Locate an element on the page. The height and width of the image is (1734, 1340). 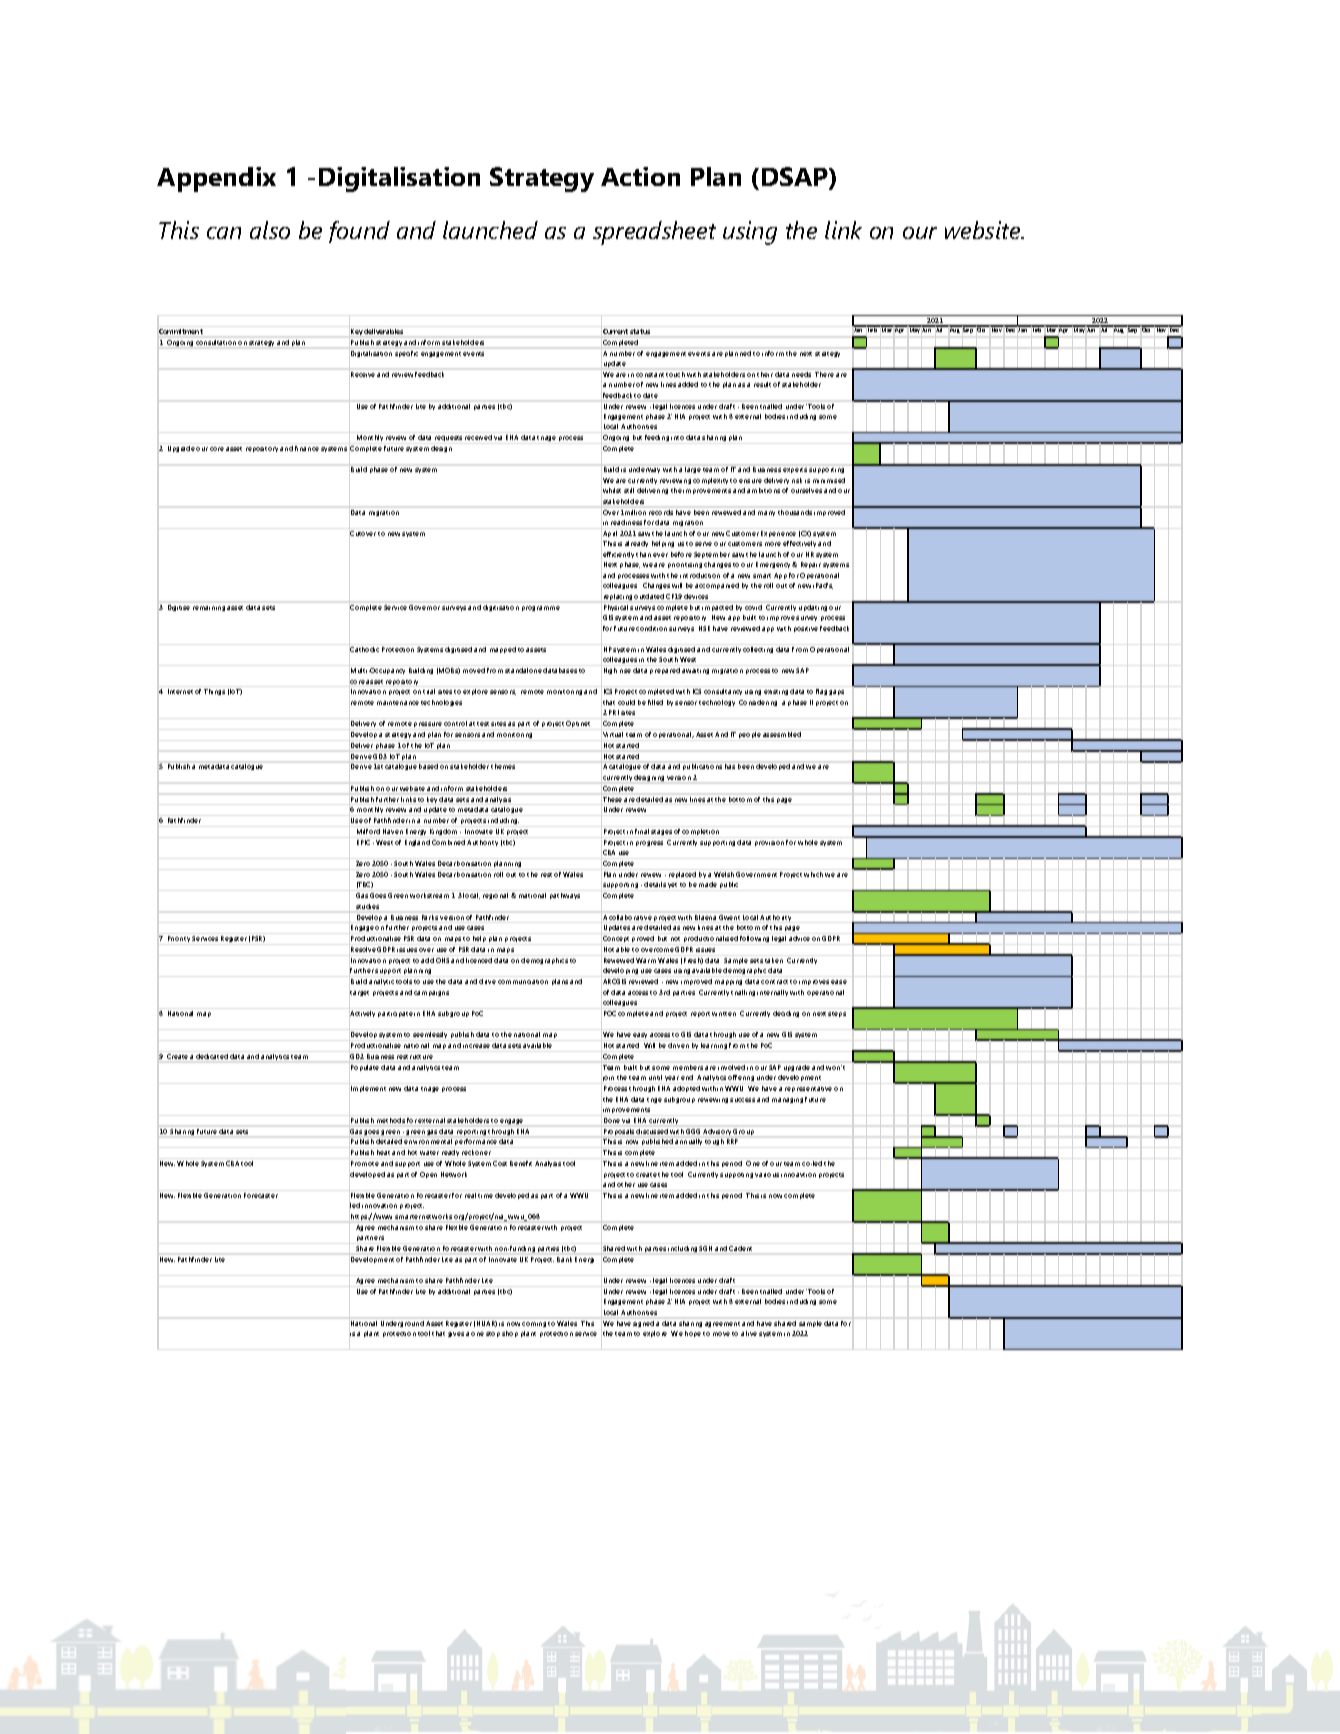
regional is located at coordinates (495, 896).
